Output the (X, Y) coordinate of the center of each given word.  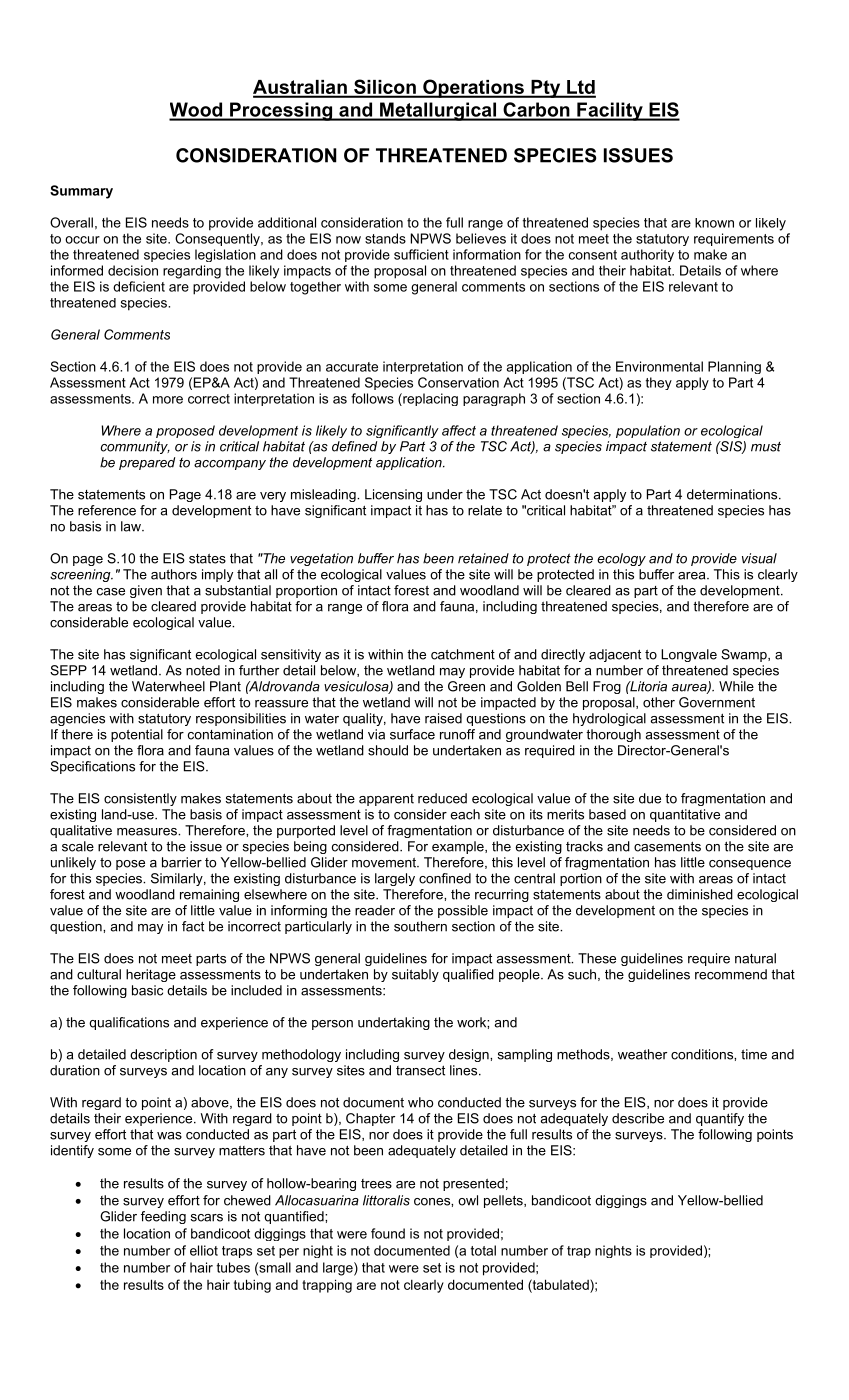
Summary (81, 192)
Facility (610, 111)
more (168, 400)
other (659, 702)
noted (203, 670)
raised (443, 718)
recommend (731, 974)
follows (372, 398)
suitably (415, 975)
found (388, 1233)
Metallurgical (438, 111)
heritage (151, 975)
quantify (720, 1119)
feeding (163, 1217)
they (659, 383)
